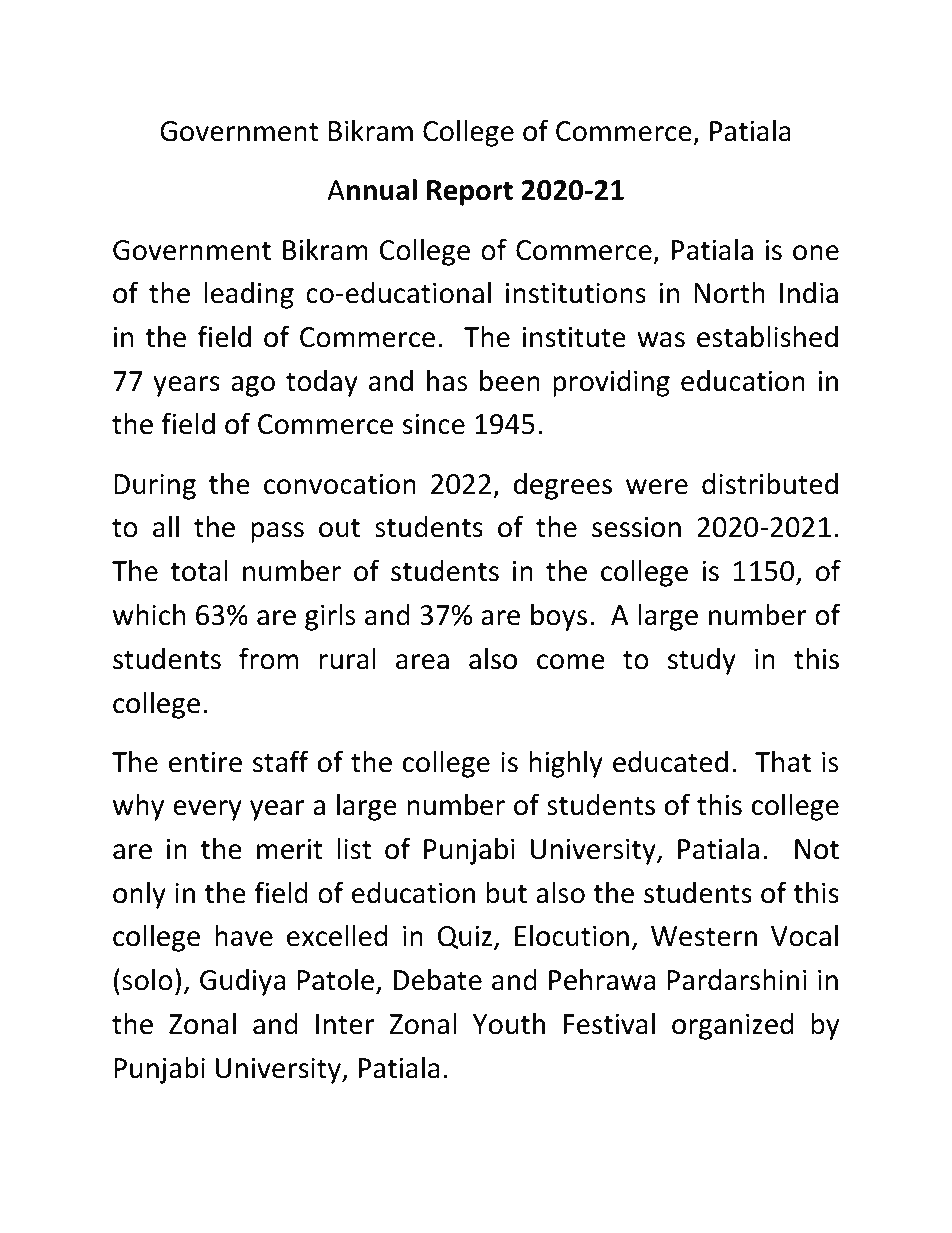  What do you see at coordinates (559, 617) in the image?
I see `boys` at bounding box center [559, 617].
